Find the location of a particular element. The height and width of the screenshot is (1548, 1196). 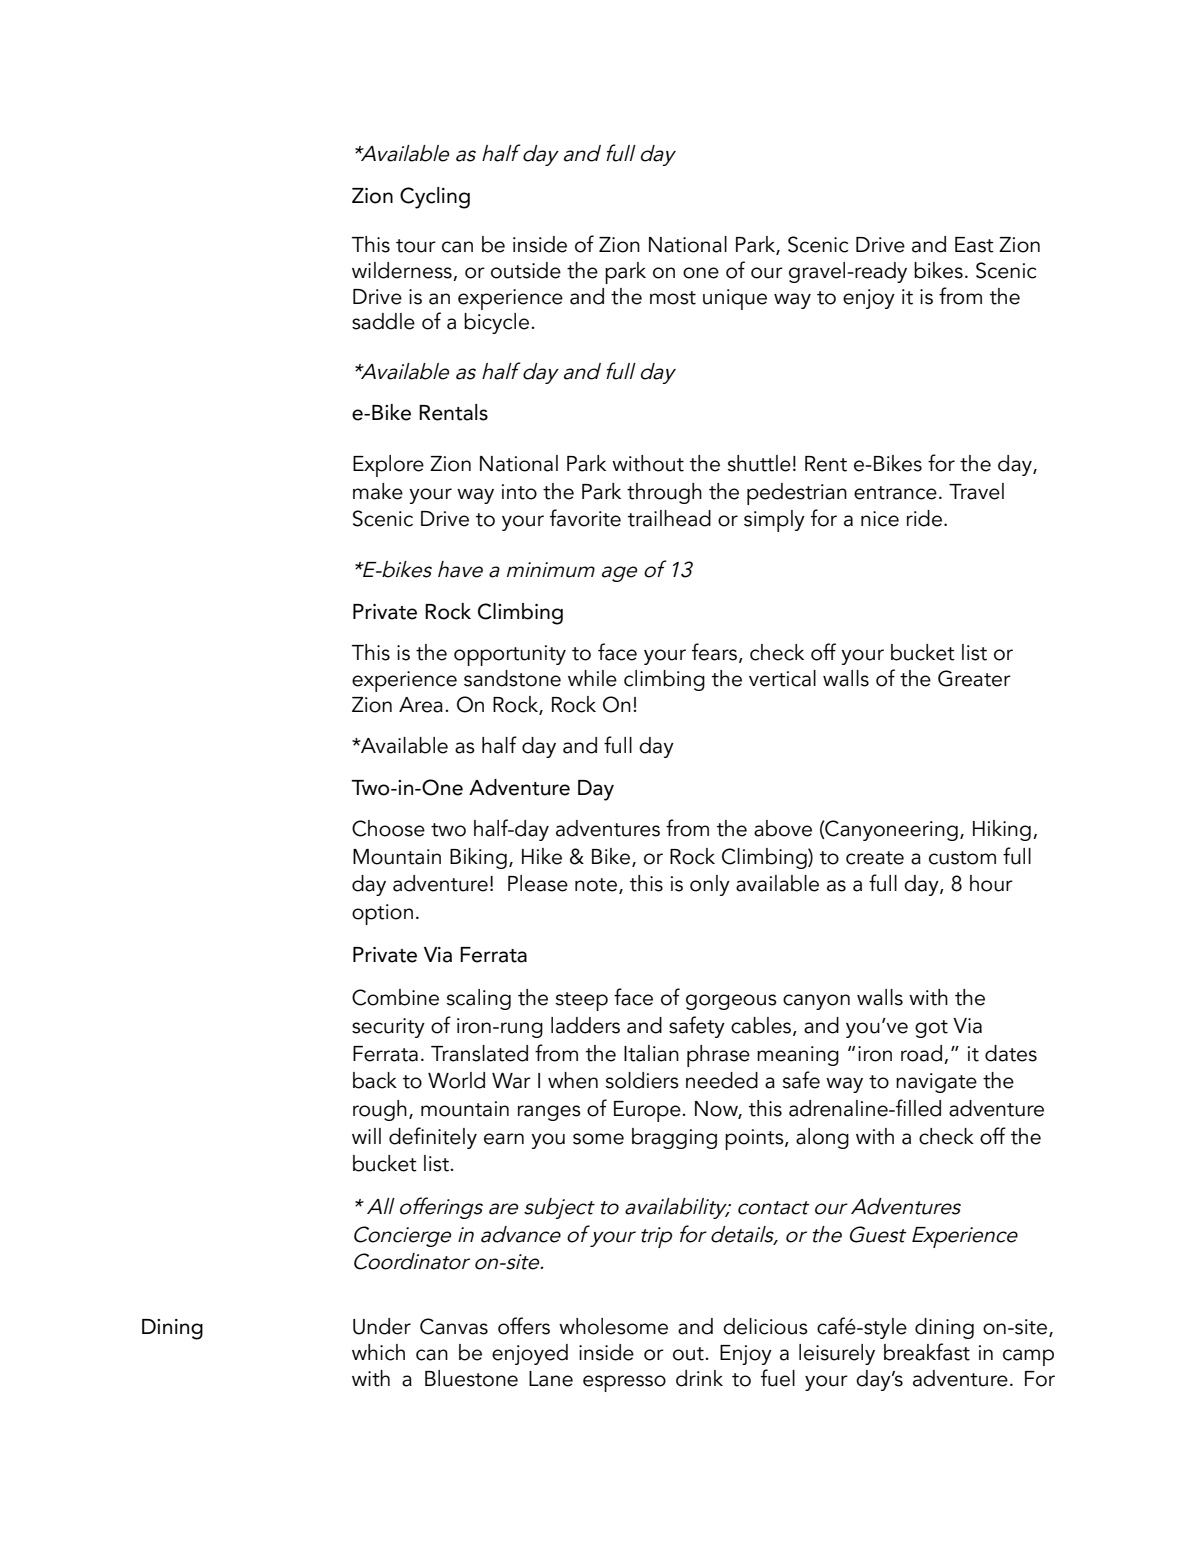

East is located at coordinates (974, 245).
